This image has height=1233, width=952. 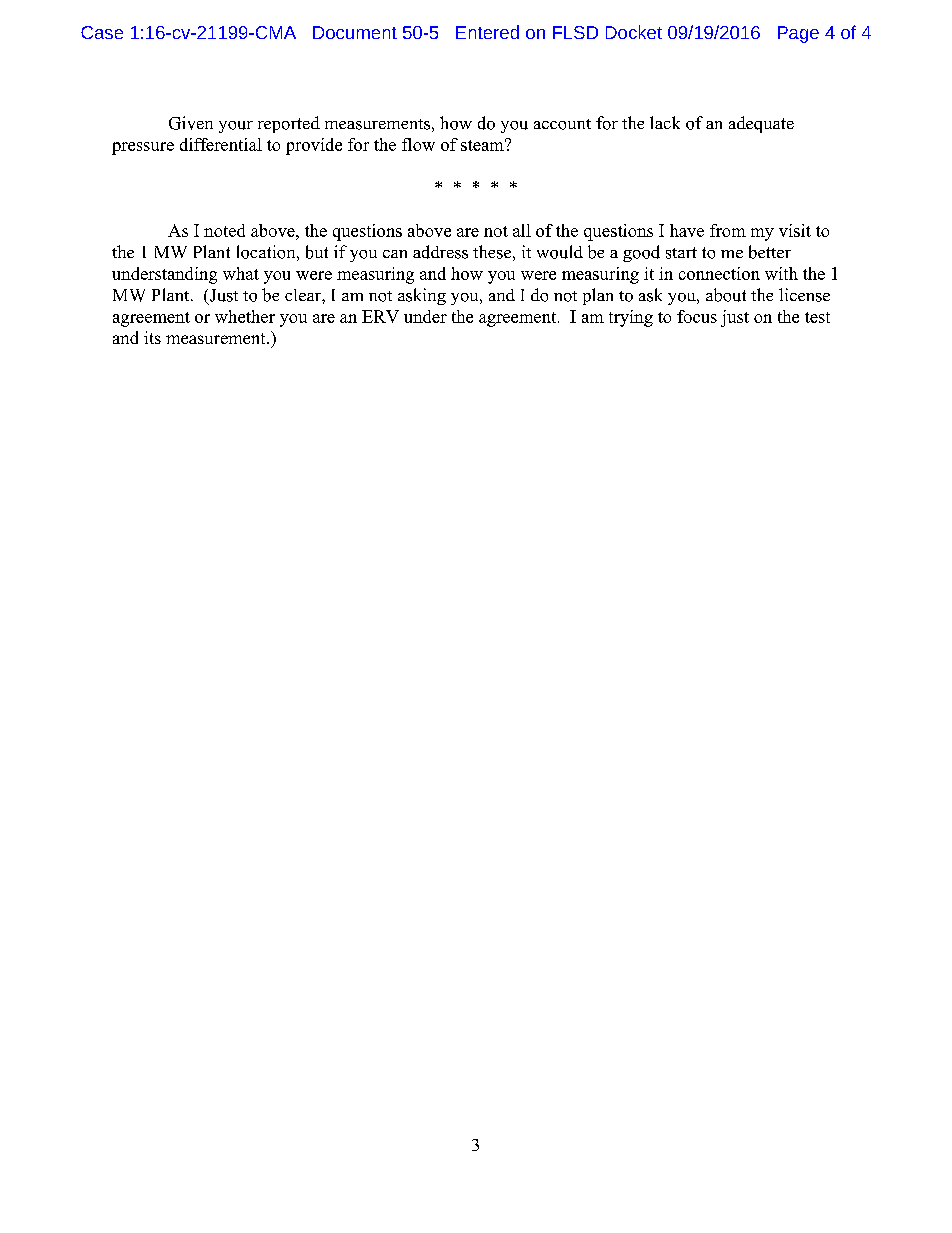 I want to click on focus, so click(x=697, y=316).
